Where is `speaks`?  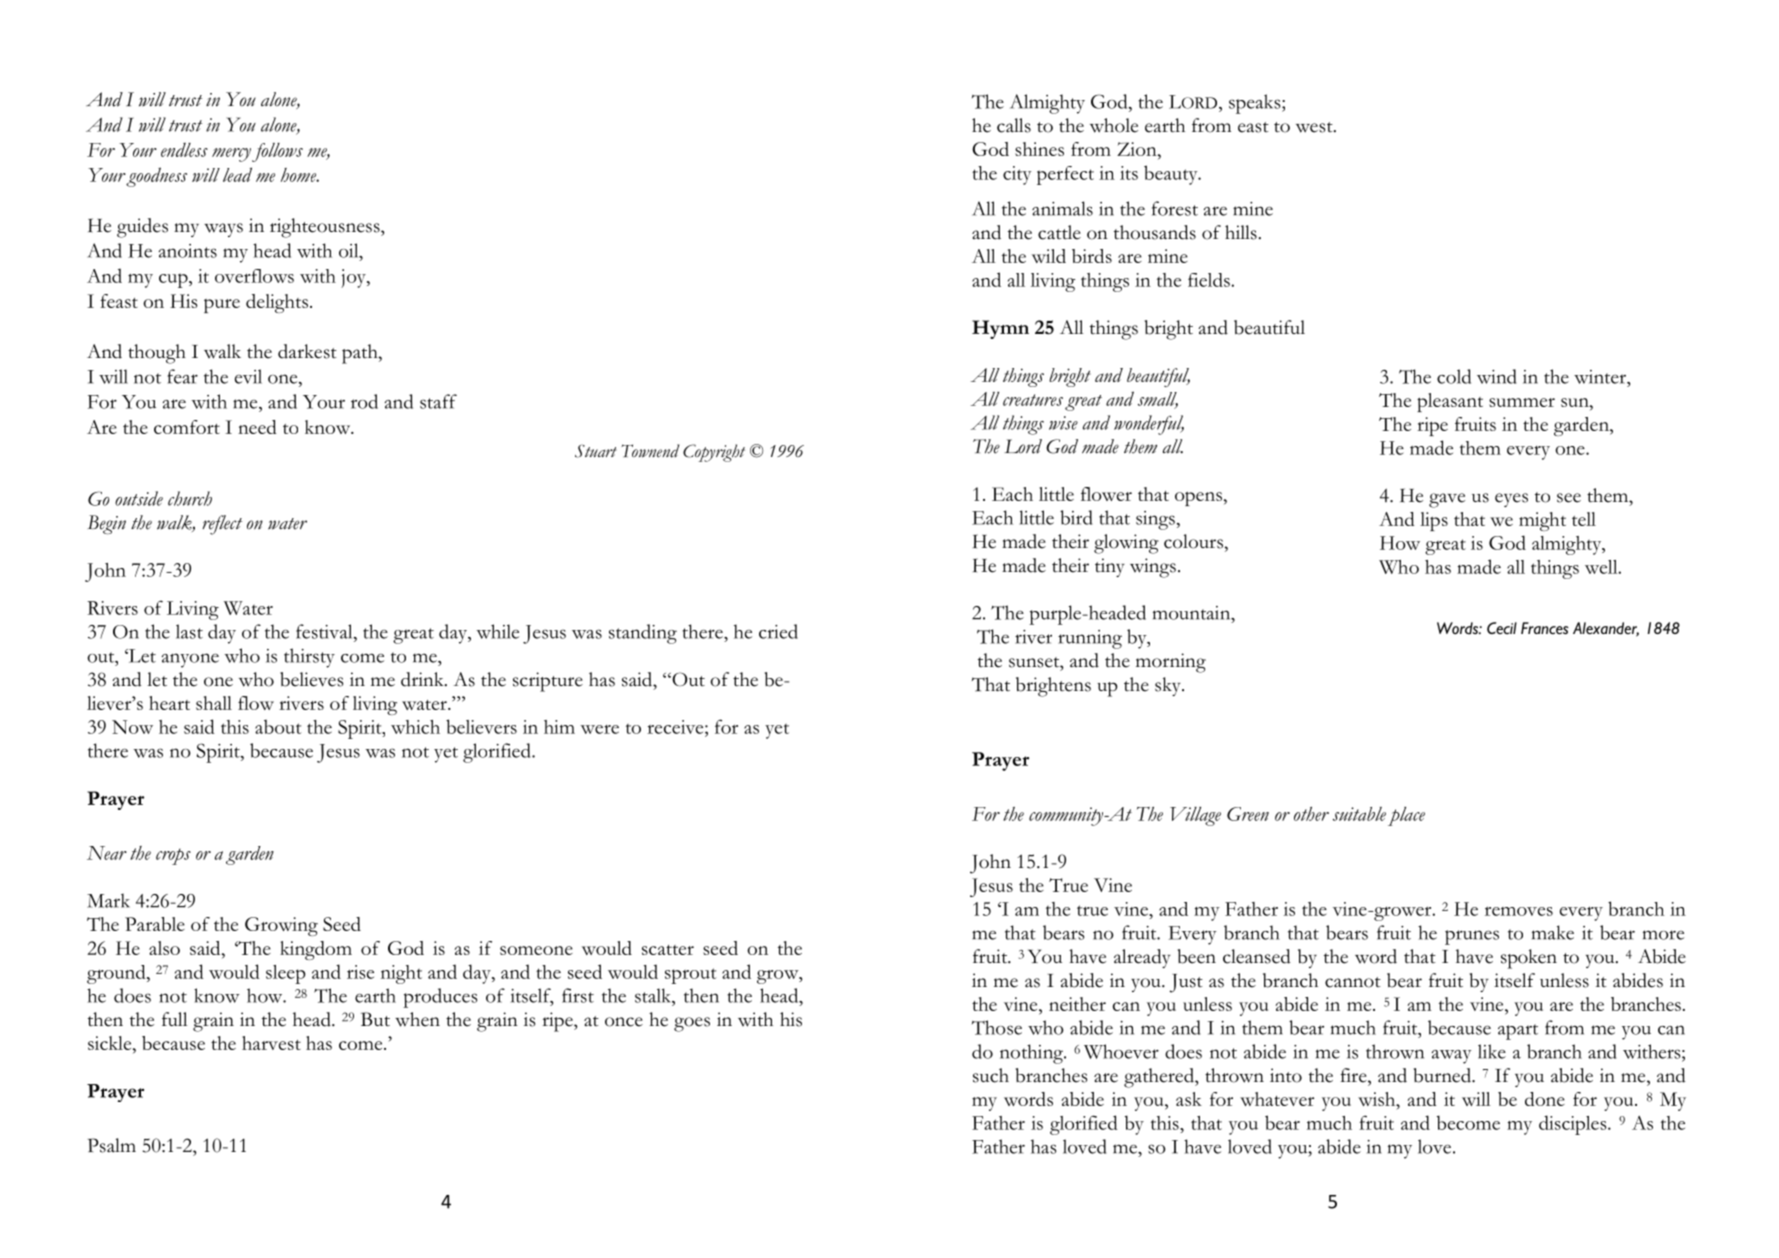 speaks is located at coordinates (1256, 104).
